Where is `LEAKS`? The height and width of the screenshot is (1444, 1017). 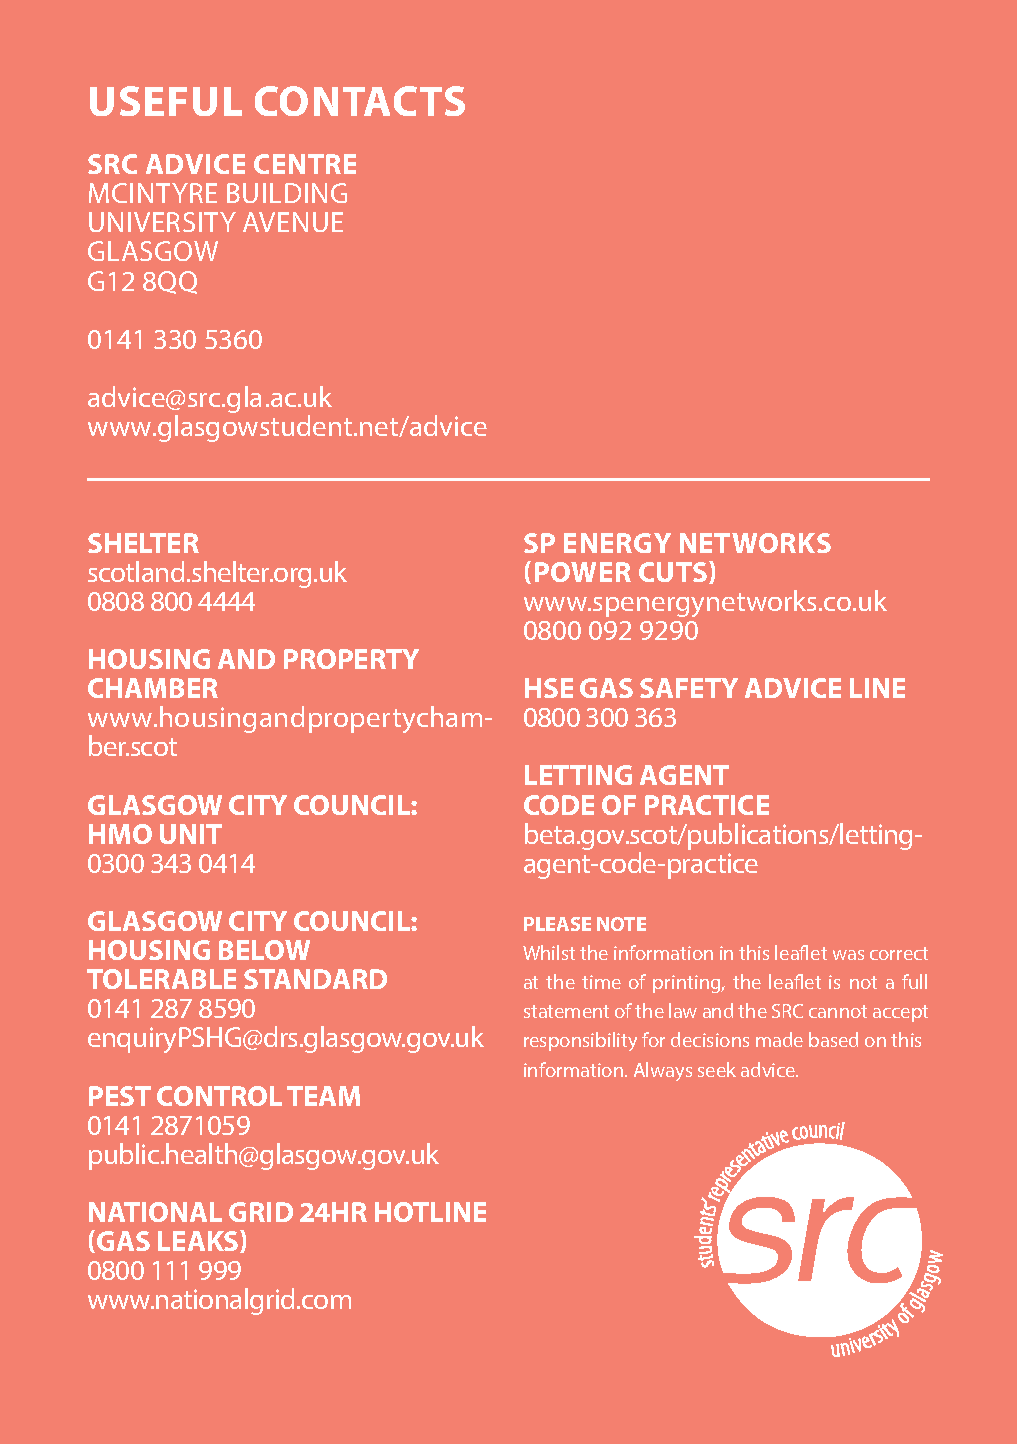 LEAKS is located at coordinates (199, 1241).
